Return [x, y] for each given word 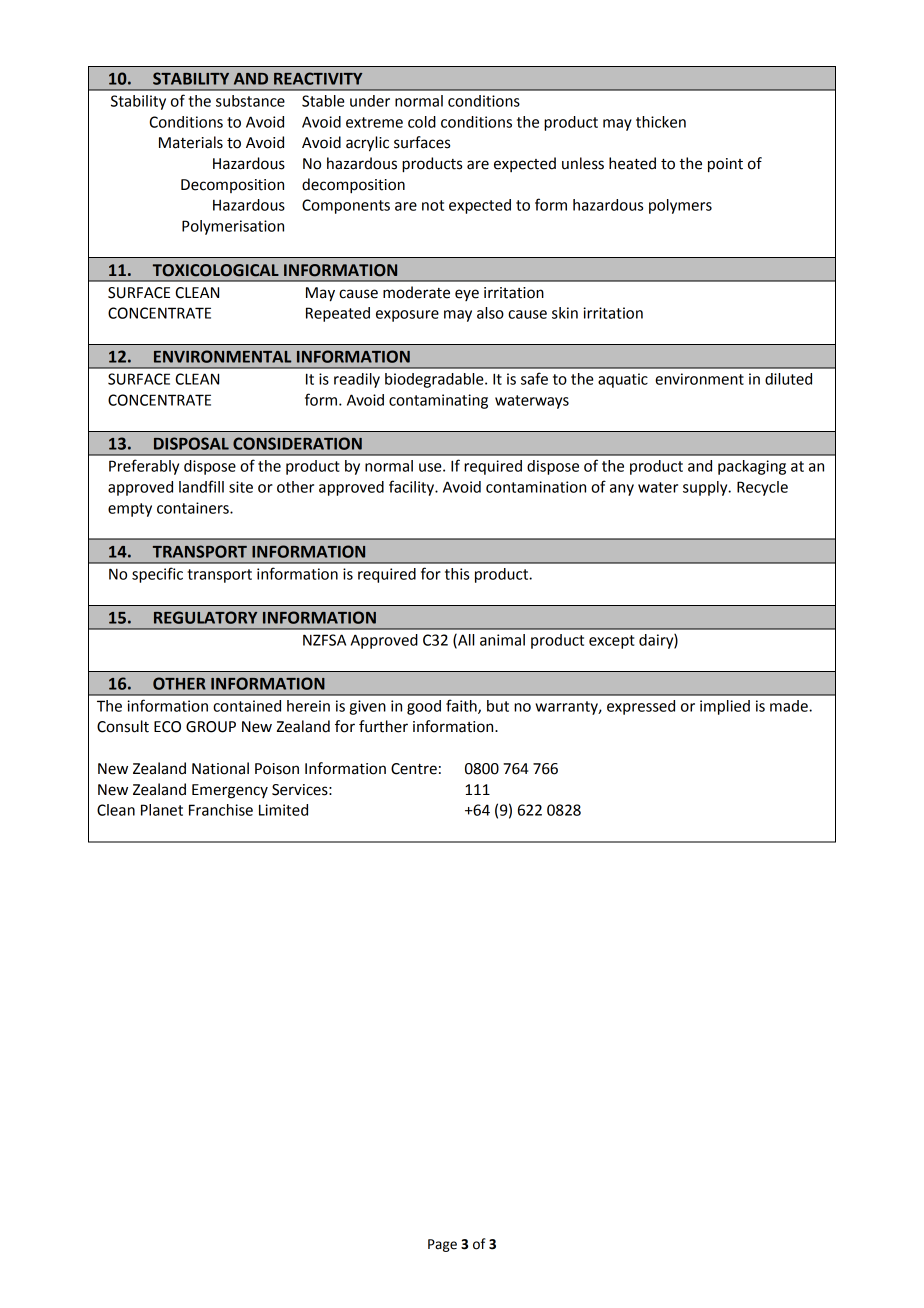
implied [725, 707]
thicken [661, 122]
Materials [191, 142]
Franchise [221, 810]
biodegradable [435, 380]
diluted [788, 379]
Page [442, 1245]
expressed [641, 707]
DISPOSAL [191, 443]
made [790, 706]
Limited [283, 810]
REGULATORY [205, 617]
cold [422, 122]
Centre [414, 769]
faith [462, 706]
